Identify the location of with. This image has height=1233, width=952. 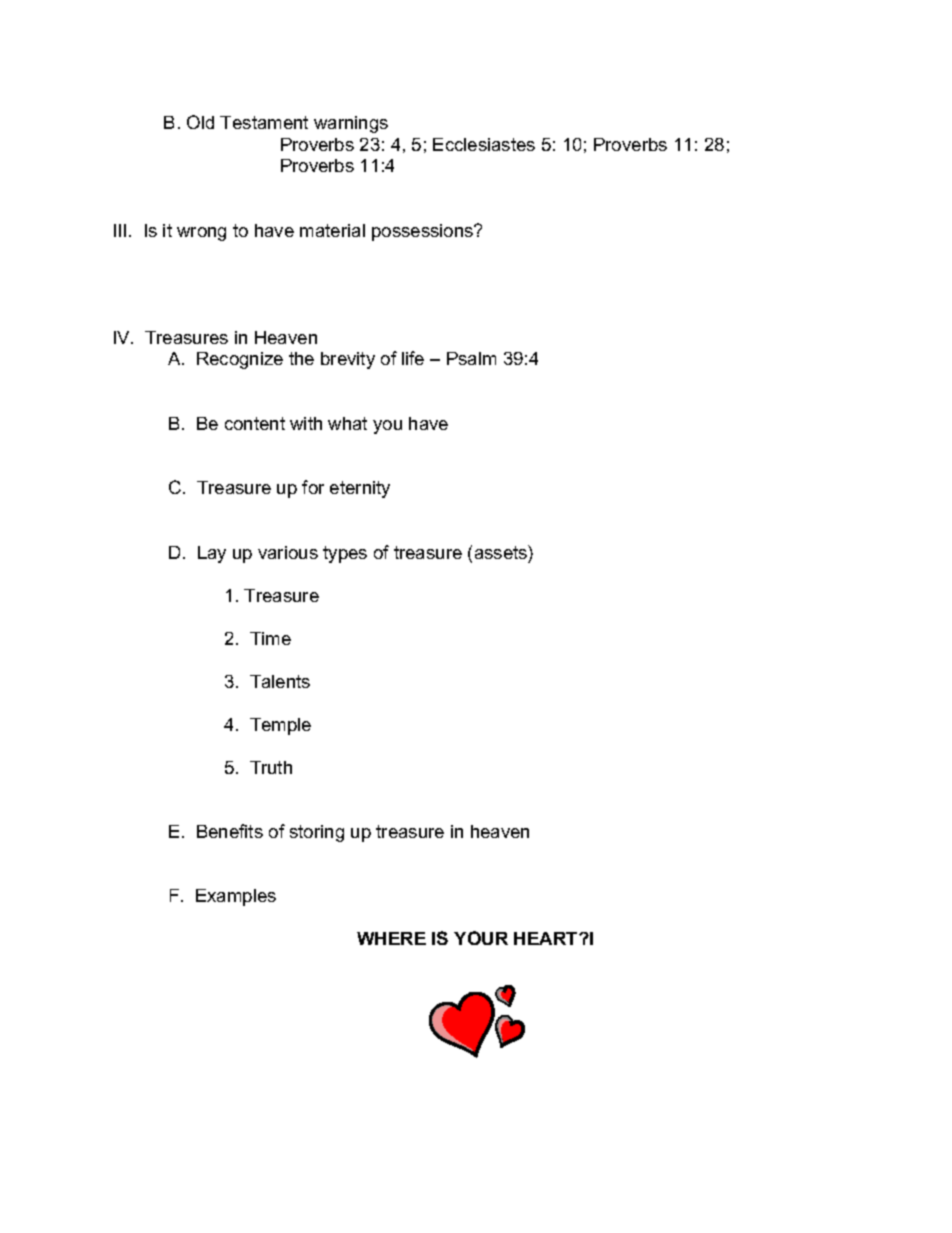
(306, 423).
